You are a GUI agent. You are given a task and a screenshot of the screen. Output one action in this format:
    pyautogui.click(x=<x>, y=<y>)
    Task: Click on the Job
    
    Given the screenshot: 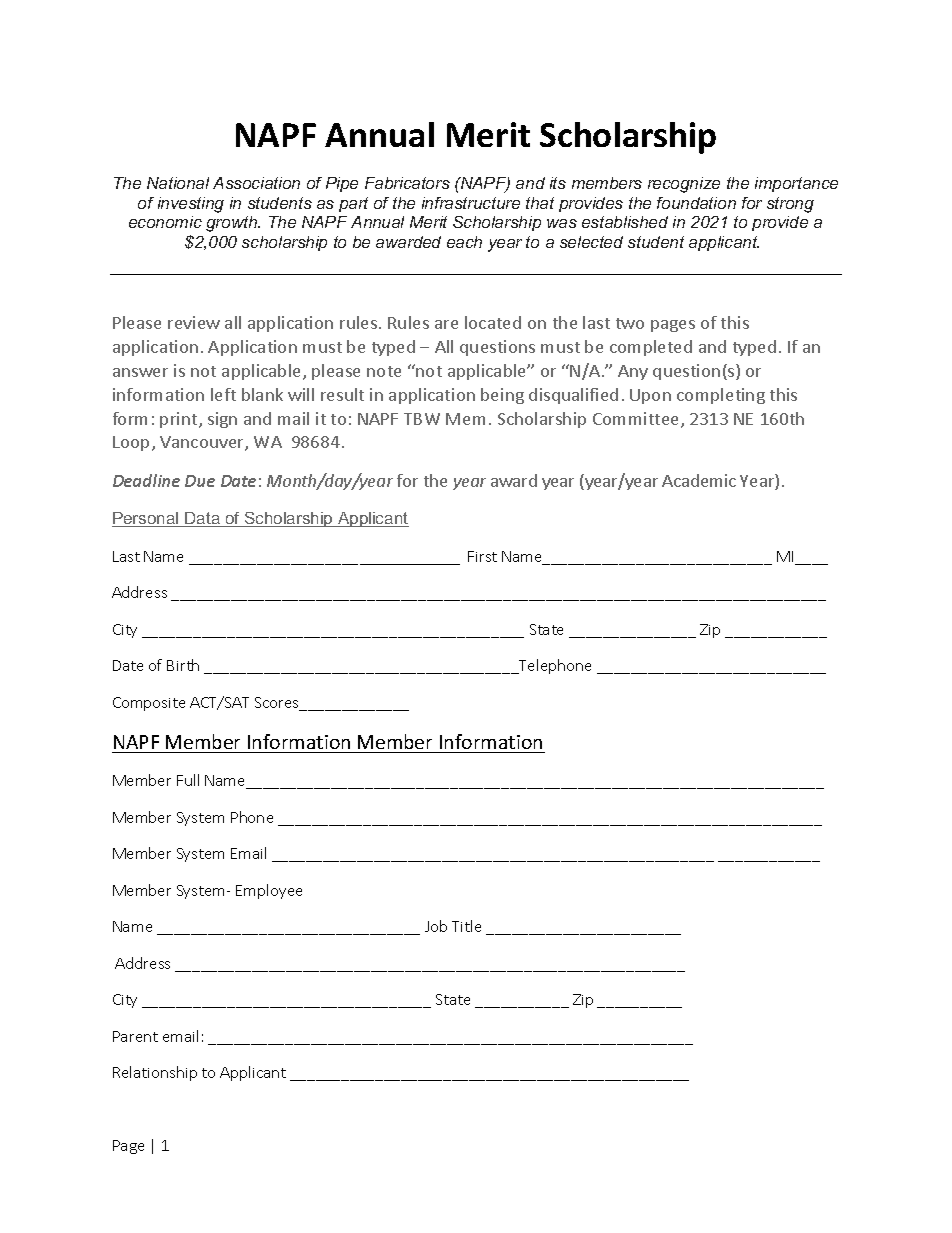 What is the action you would take?
    pyautogui.click(x=436, y=926)
